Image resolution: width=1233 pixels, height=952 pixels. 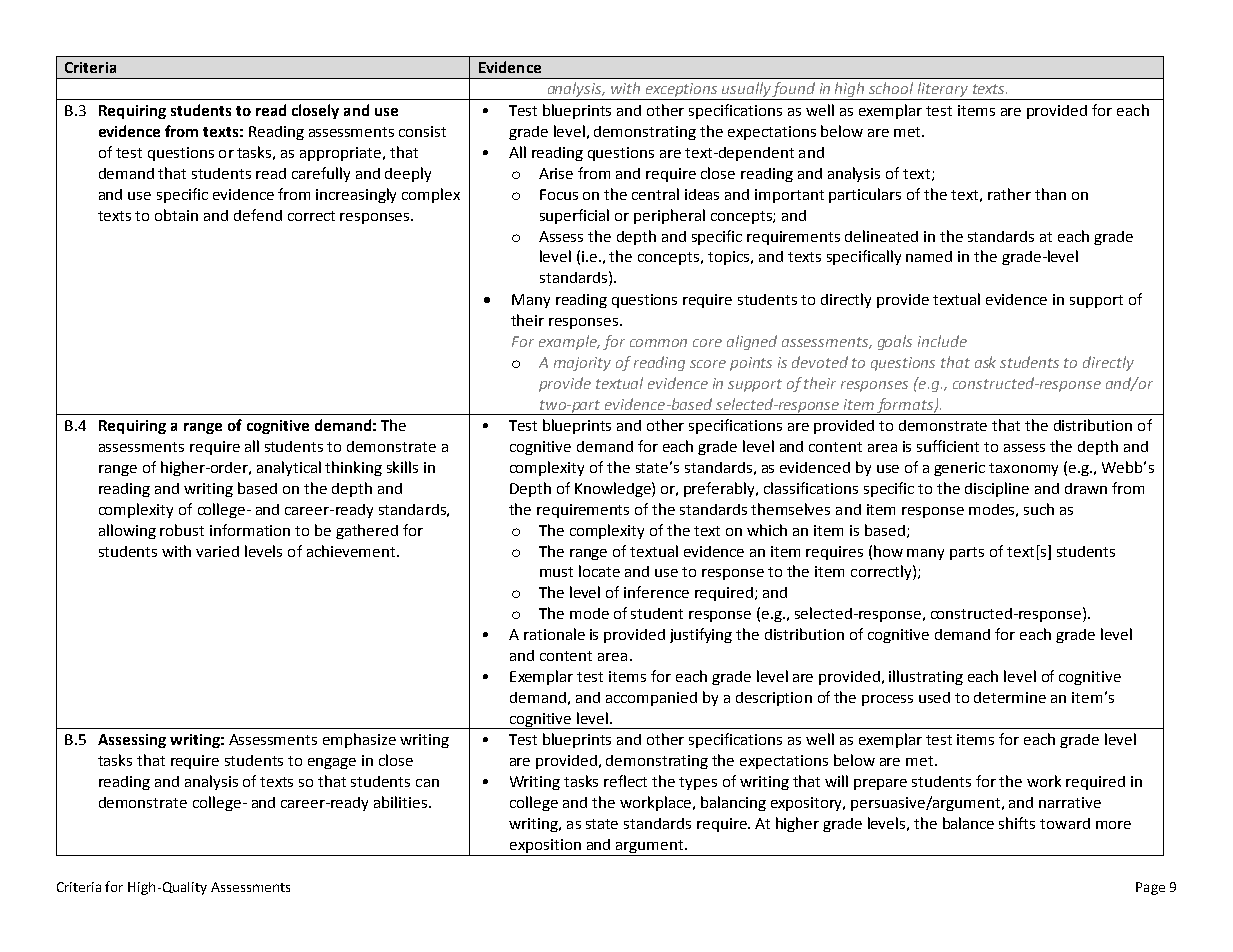 What do you see at coordinates (656, 592) in the page?
I see `inference` at bounding box center [656, 592].
